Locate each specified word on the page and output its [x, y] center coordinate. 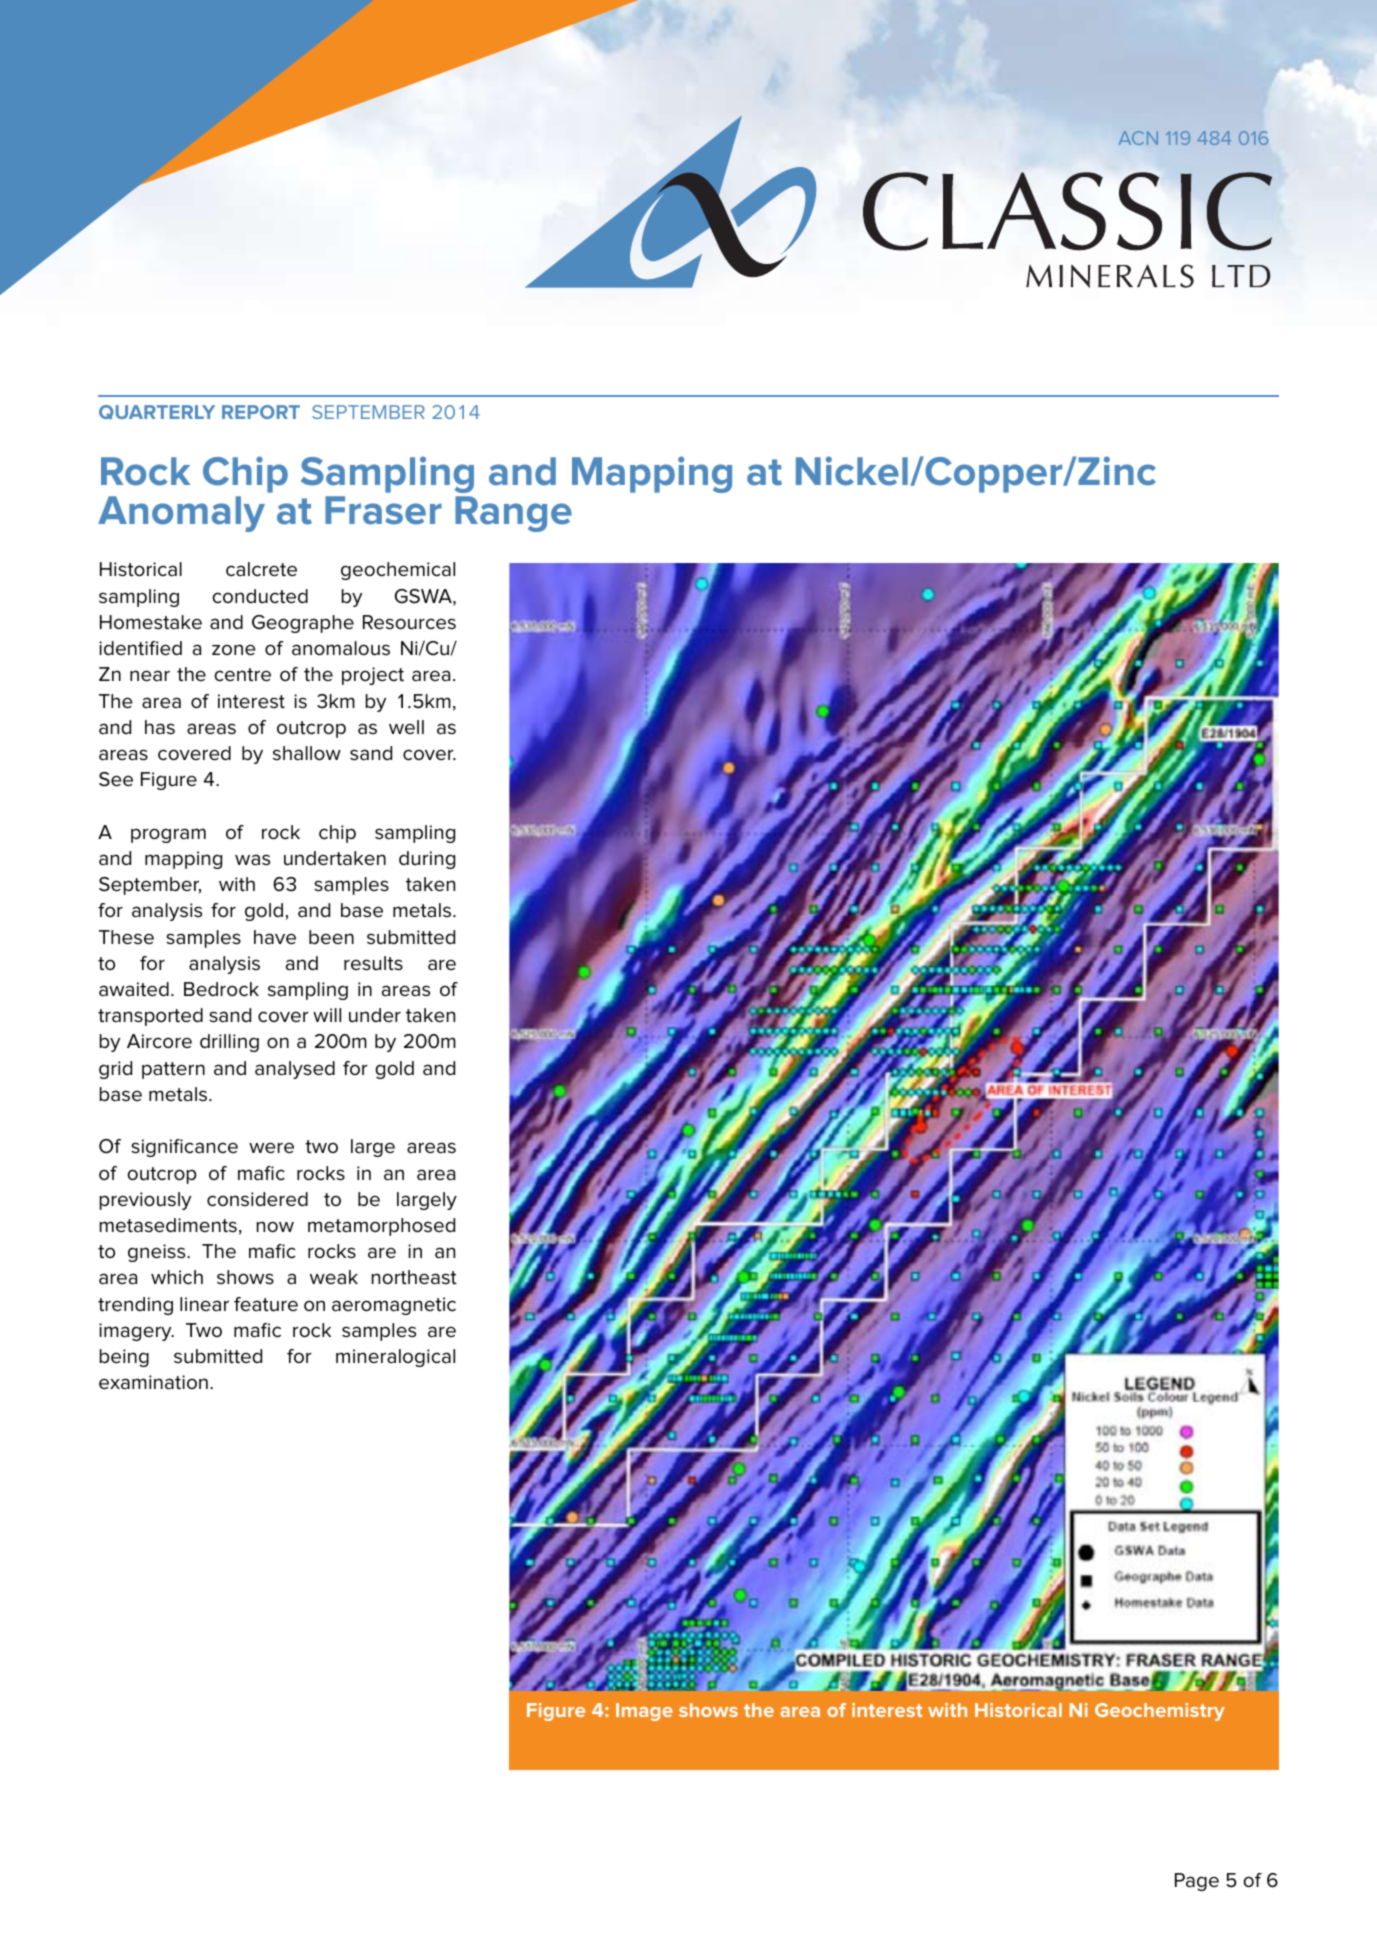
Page [1197, 1882]
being [124, 1358]
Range [513, 514]
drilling [229, 1043]
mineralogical [395, 1358]
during [427, 860]
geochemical [398, 571]
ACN [1138, 138]
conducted [260, 596]
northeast [414, 1277]
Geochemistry [1160, 1712]
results [373, 963]
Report [261, 412]
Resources [409, 622]
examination [153, 1382]
